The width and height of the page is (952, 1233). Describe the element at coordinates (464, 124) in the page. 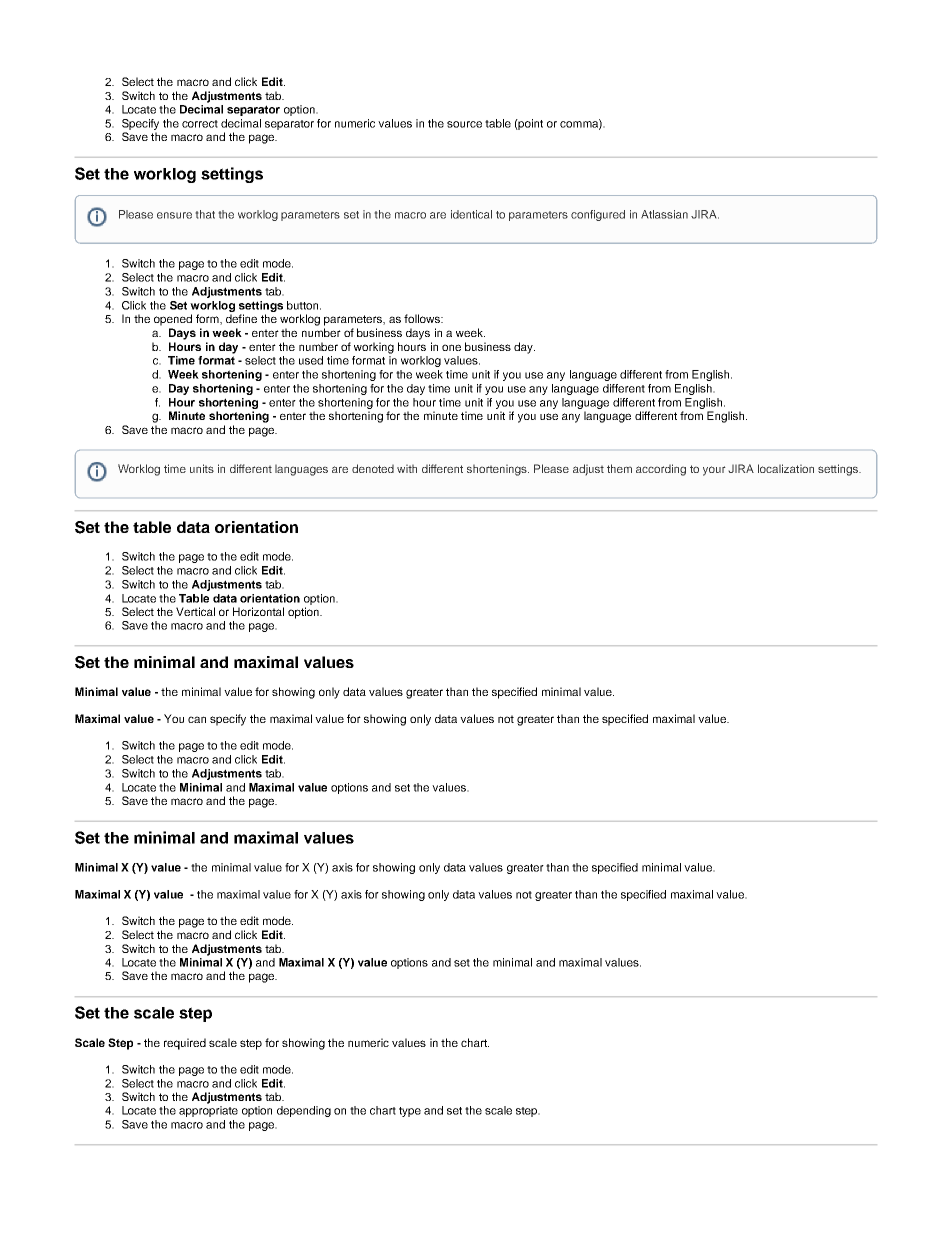

I see `source` at that location.
